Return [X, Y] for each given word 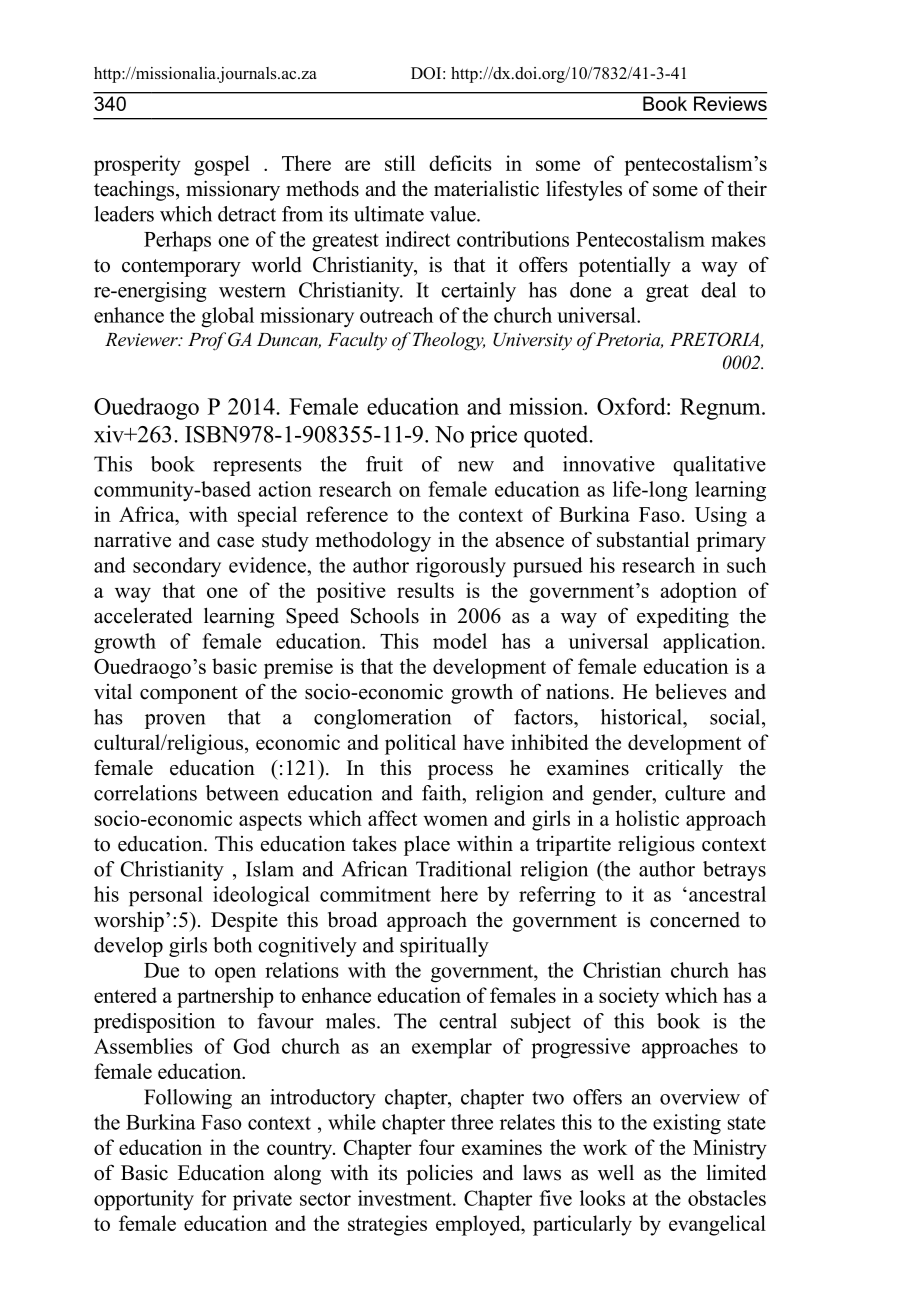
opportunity [144, 1200]
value [454, 214]
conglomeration [382, 719]
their [747, 188]
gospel [222, 165]
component [189, 695]
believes [691, 691]
